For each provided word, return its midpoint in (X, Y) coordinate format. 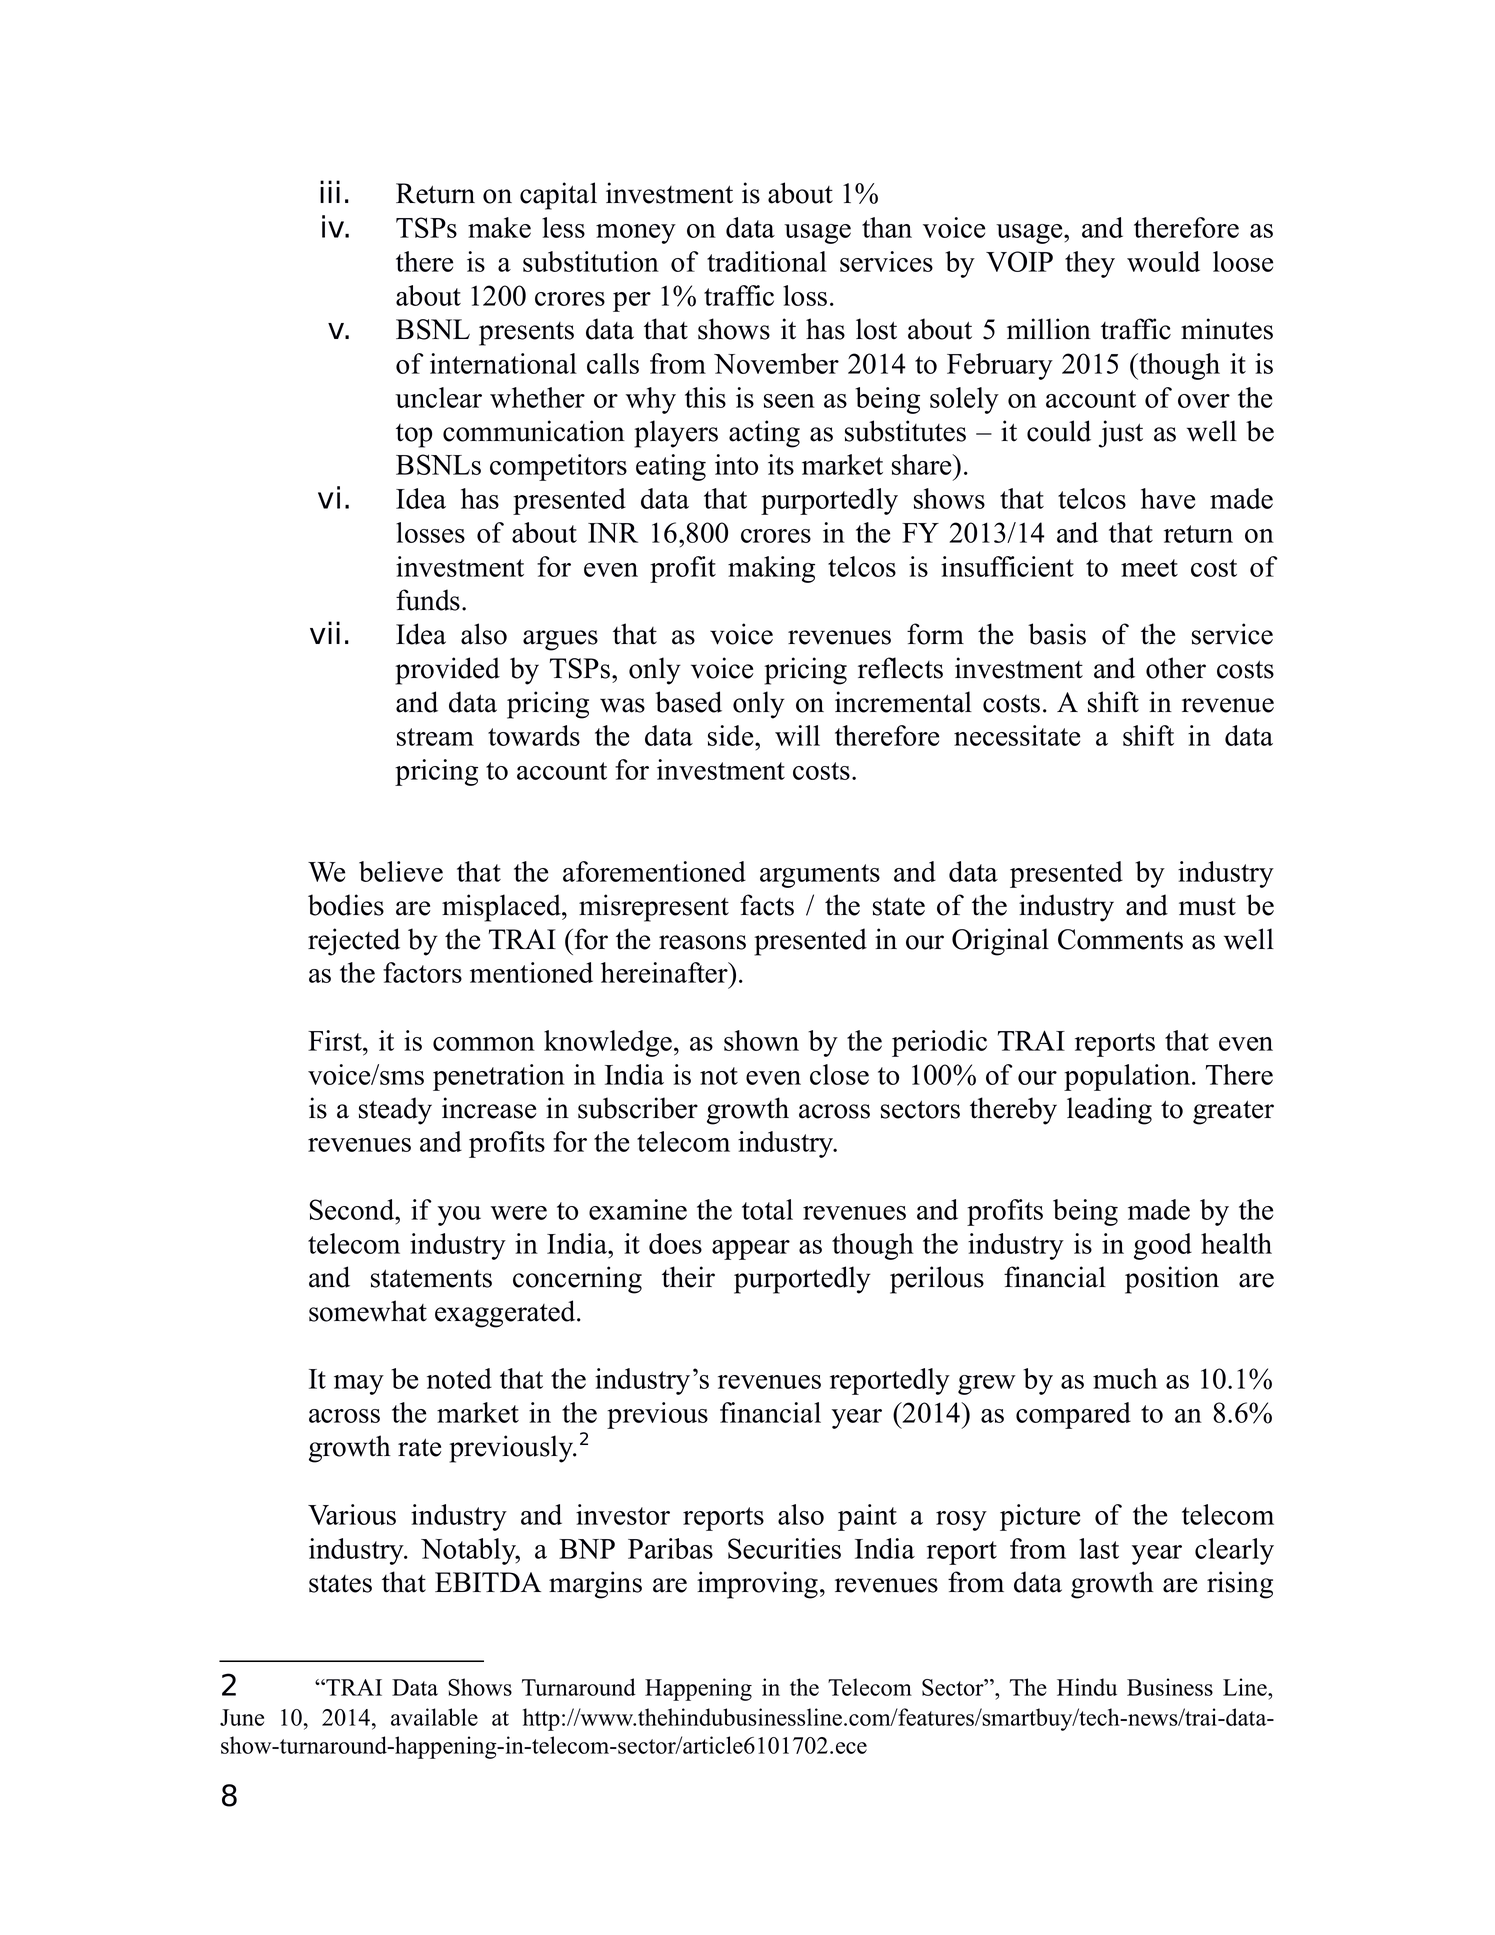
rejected (354, 942)
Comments (1120, 939)
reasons (702, 942)
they (1090, 264)
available (434, 1717)
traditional (767, 261)
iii (330, 191)
